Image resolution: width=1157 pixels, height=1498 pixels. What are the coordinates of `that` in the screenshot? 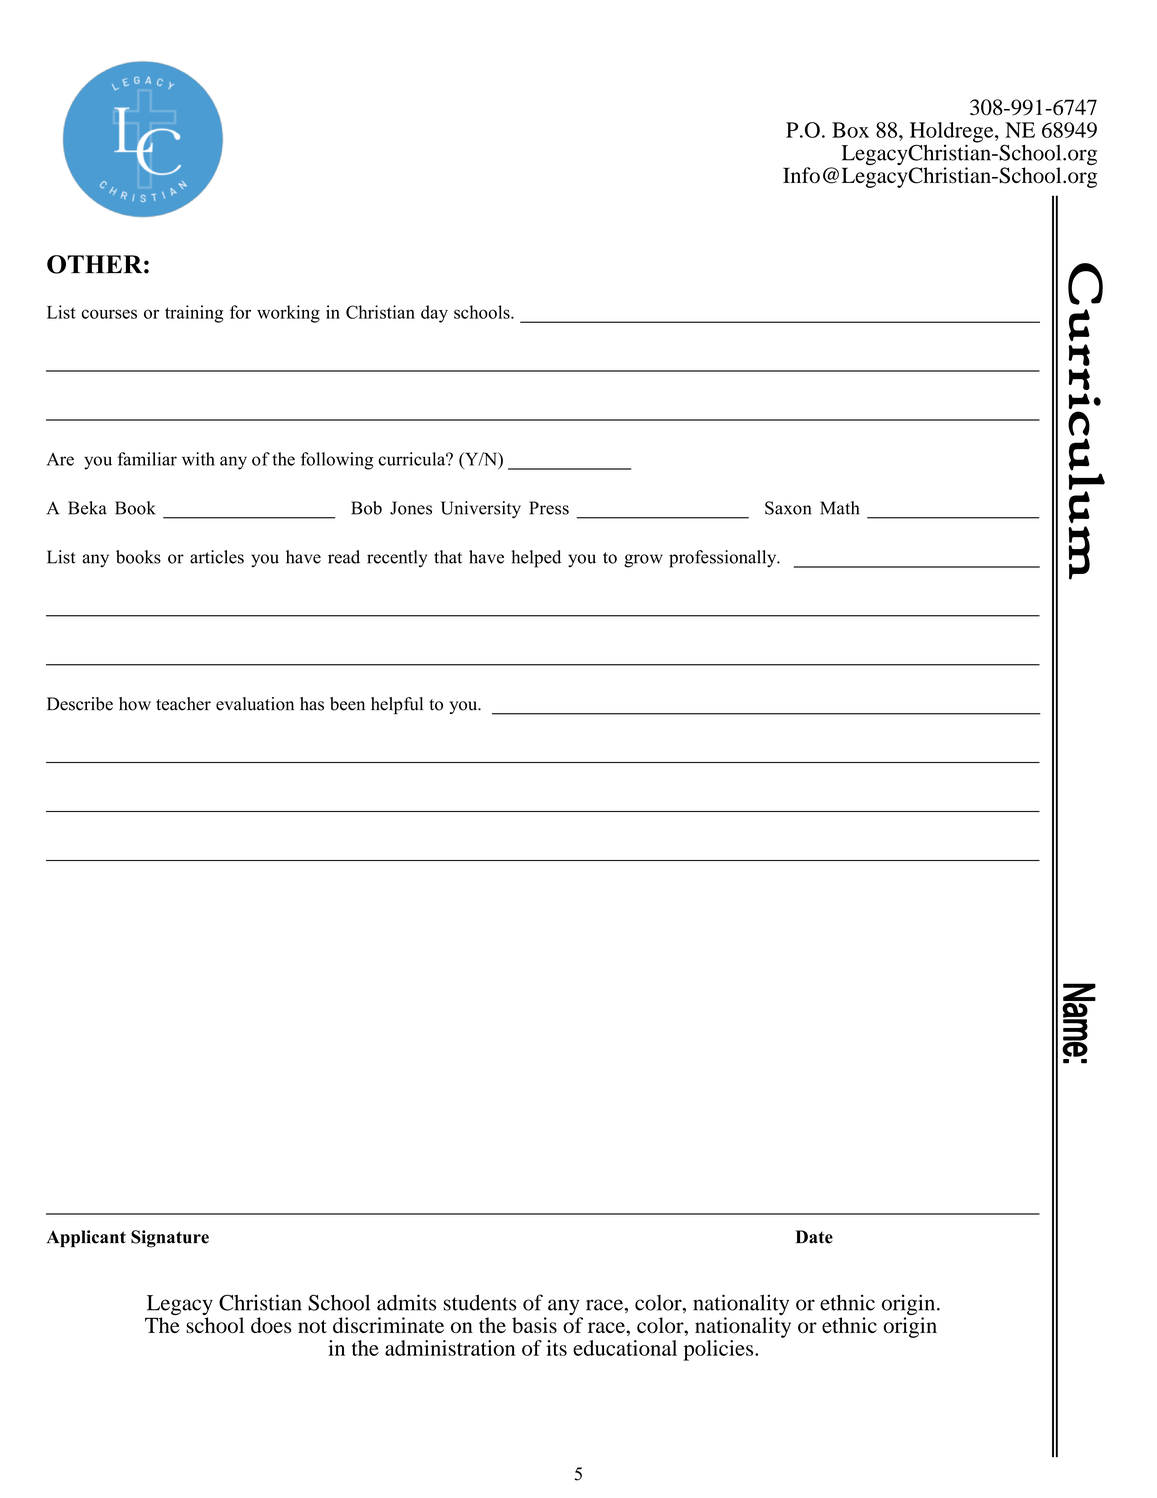 It's located at (448, 557).
